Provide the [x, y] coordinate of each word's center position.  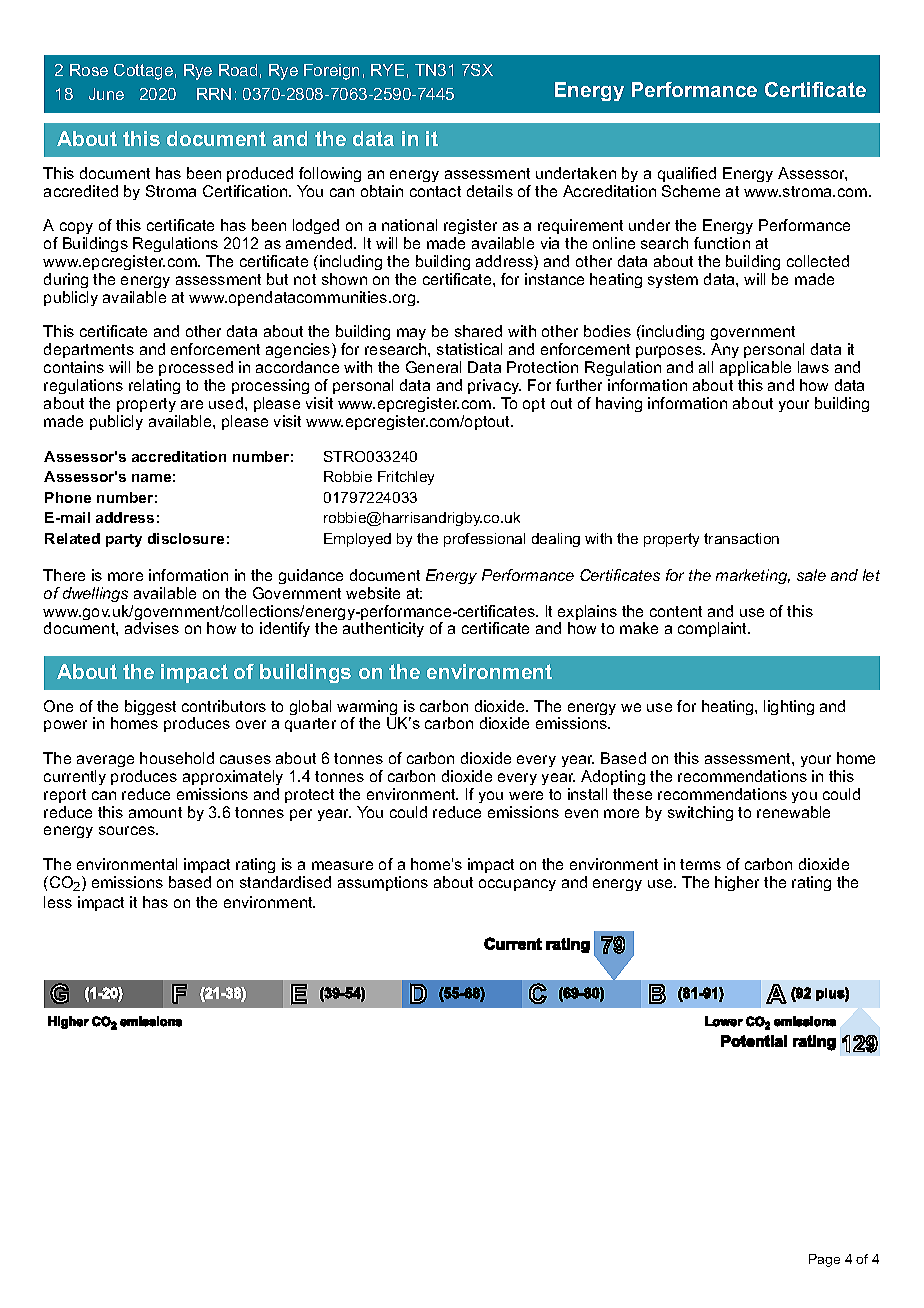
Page [824, 1260]
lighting [789, 707]
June [106, 94]
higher [737, 883]
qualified [687, 174]
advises [152, 628]
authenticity [383, 629]
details [490, 191]
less [58, 902]
